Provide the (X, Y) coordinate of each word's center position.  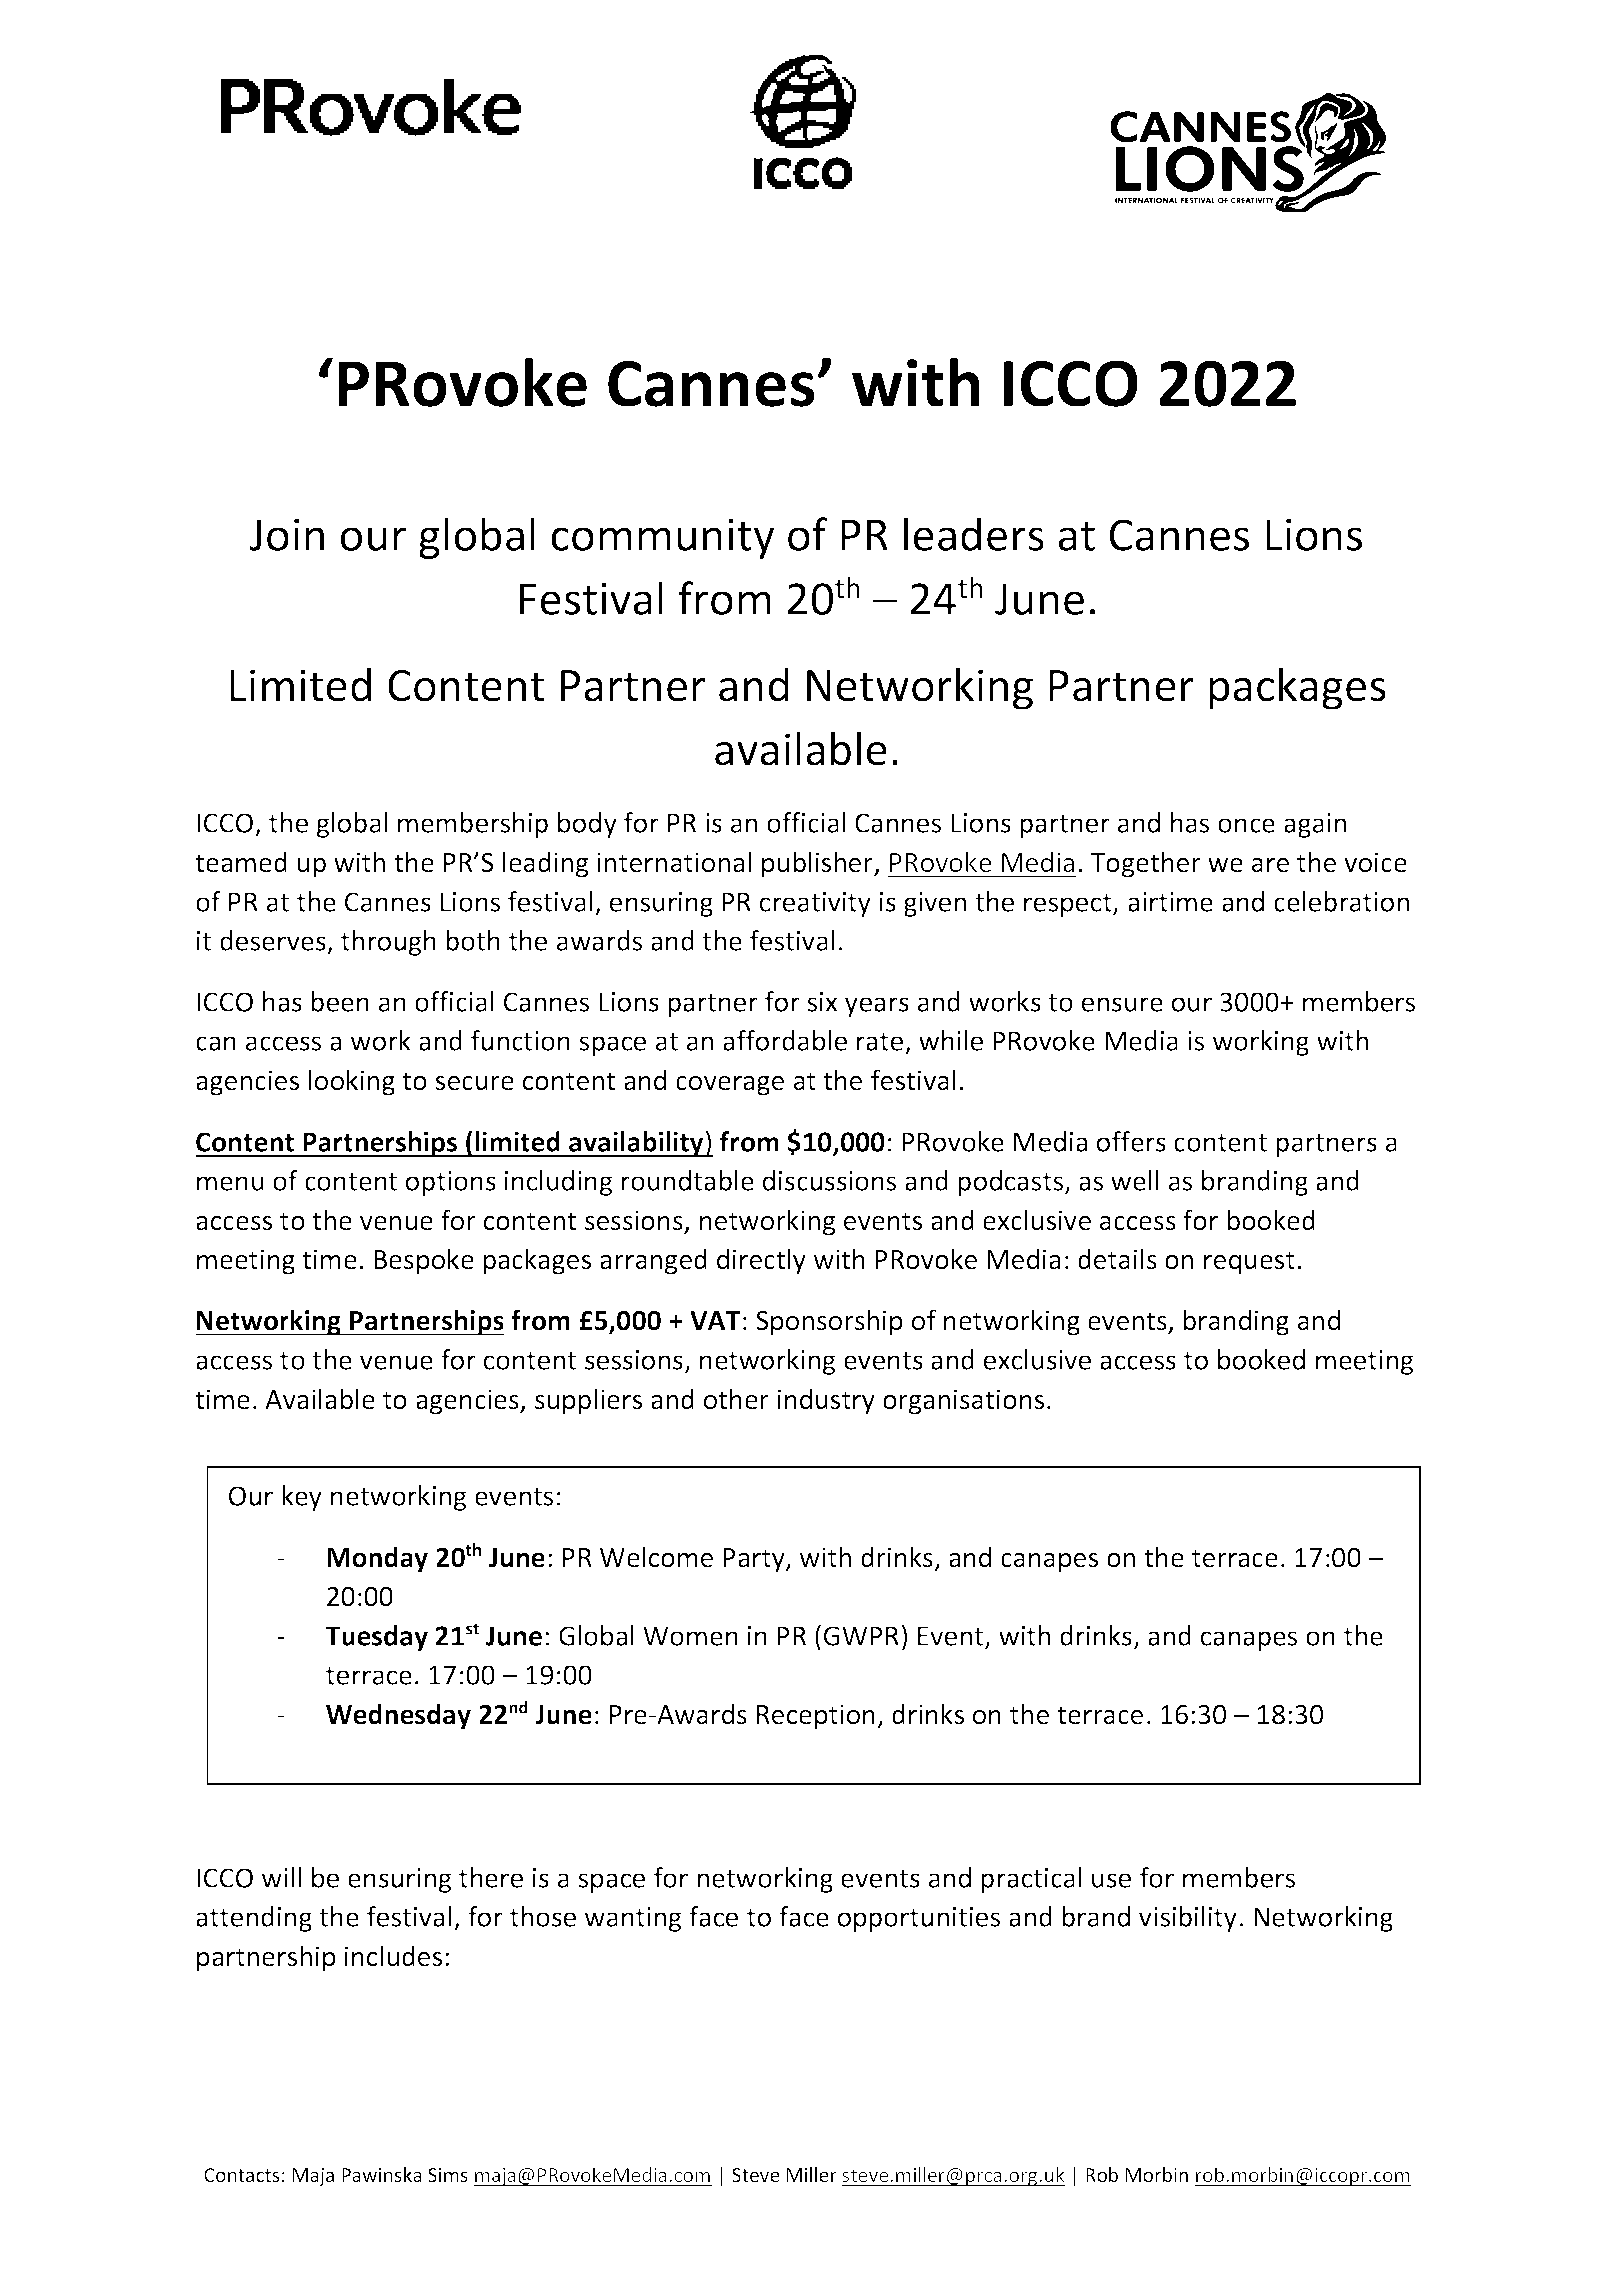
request (1249, 1263)
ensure (1122, 1004)
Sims (448, 2175)
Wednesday (398, 1716)
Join (286, 535)
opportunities (919, 1919)
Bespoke (424, 1261)
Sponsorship (829, 1322)
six (822, 1002)
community (662, 539)
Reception (816, 1717)
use (1111, 1880)
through (388, 943)
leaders (974, 534)
